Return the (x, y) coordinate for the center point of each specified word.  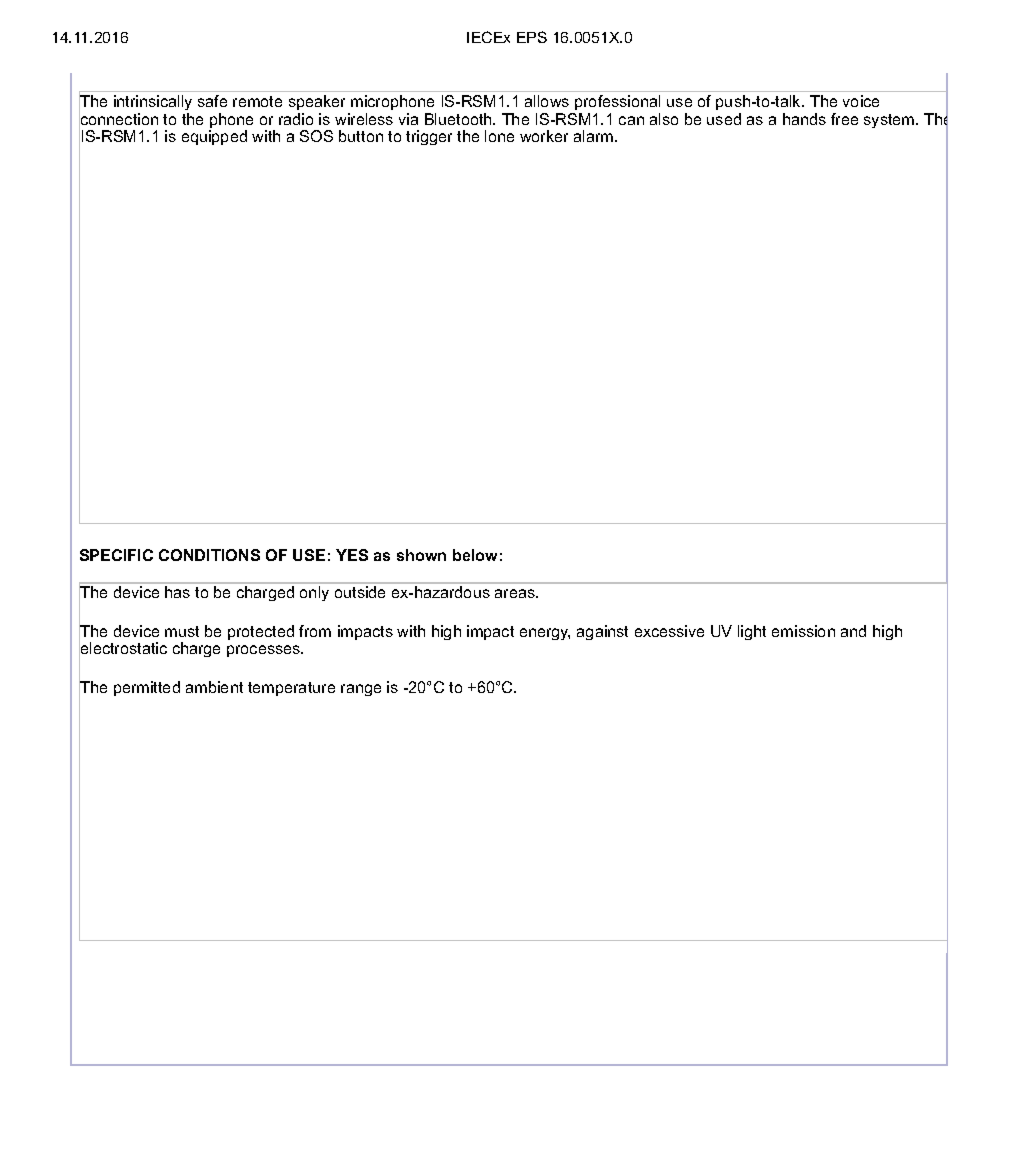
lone (499, 136)
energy (545, 634)
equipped (214, 137)
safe (212, 101)
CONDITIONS (209, 555)
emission (803, 631)
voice (861, 101)
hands (804, 119)
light (752, 632)
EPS (532, 37)
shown (421, 555)
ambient (214, 687)
